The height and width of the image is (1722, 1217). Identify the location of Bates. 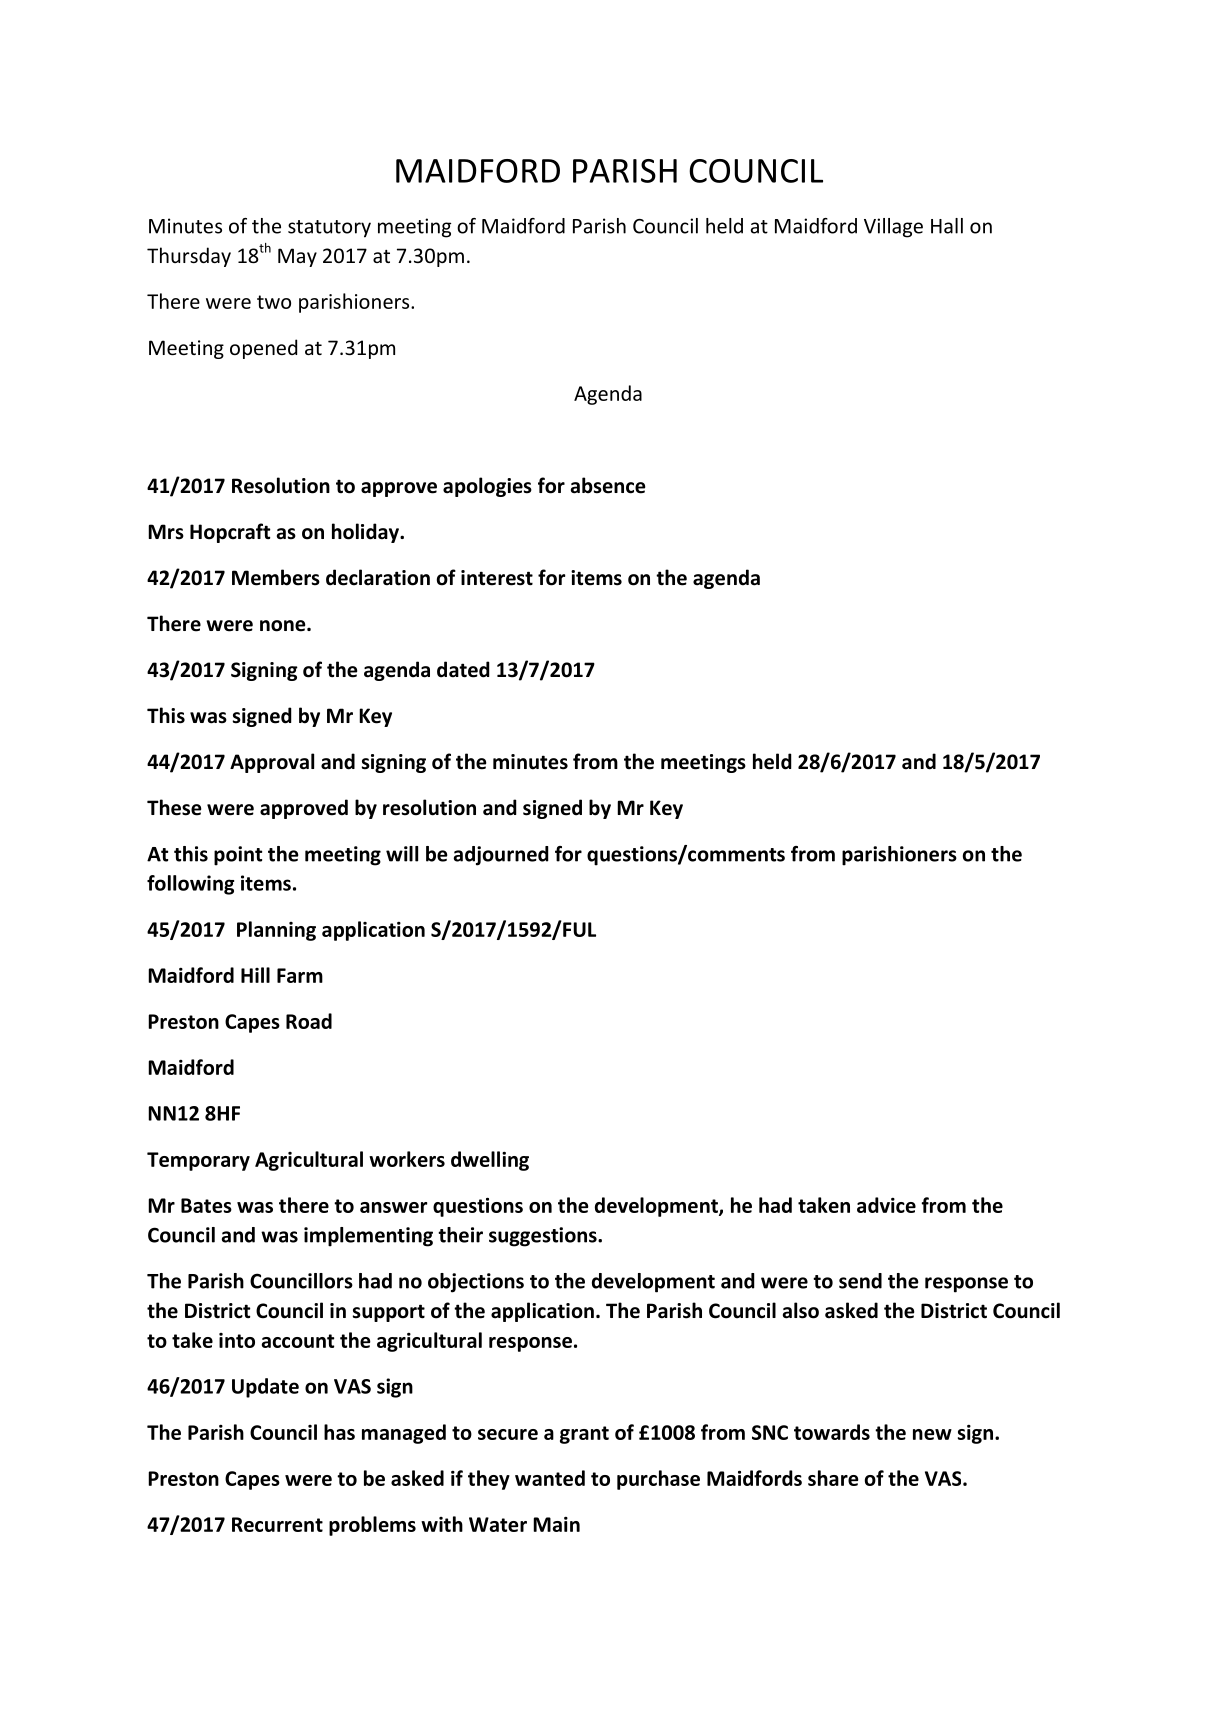
(206, 1205).
